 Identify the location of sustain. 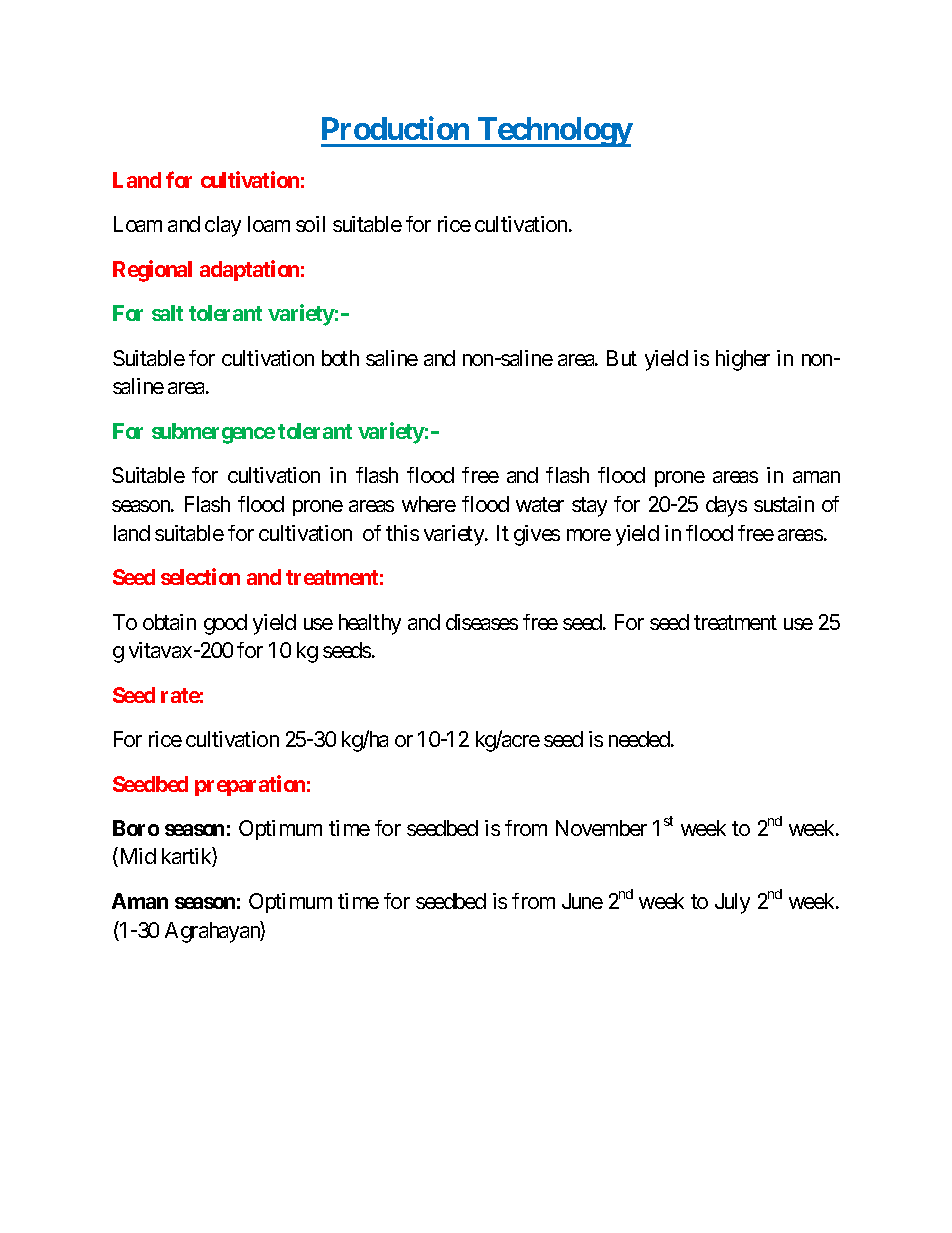
(784, 504).
